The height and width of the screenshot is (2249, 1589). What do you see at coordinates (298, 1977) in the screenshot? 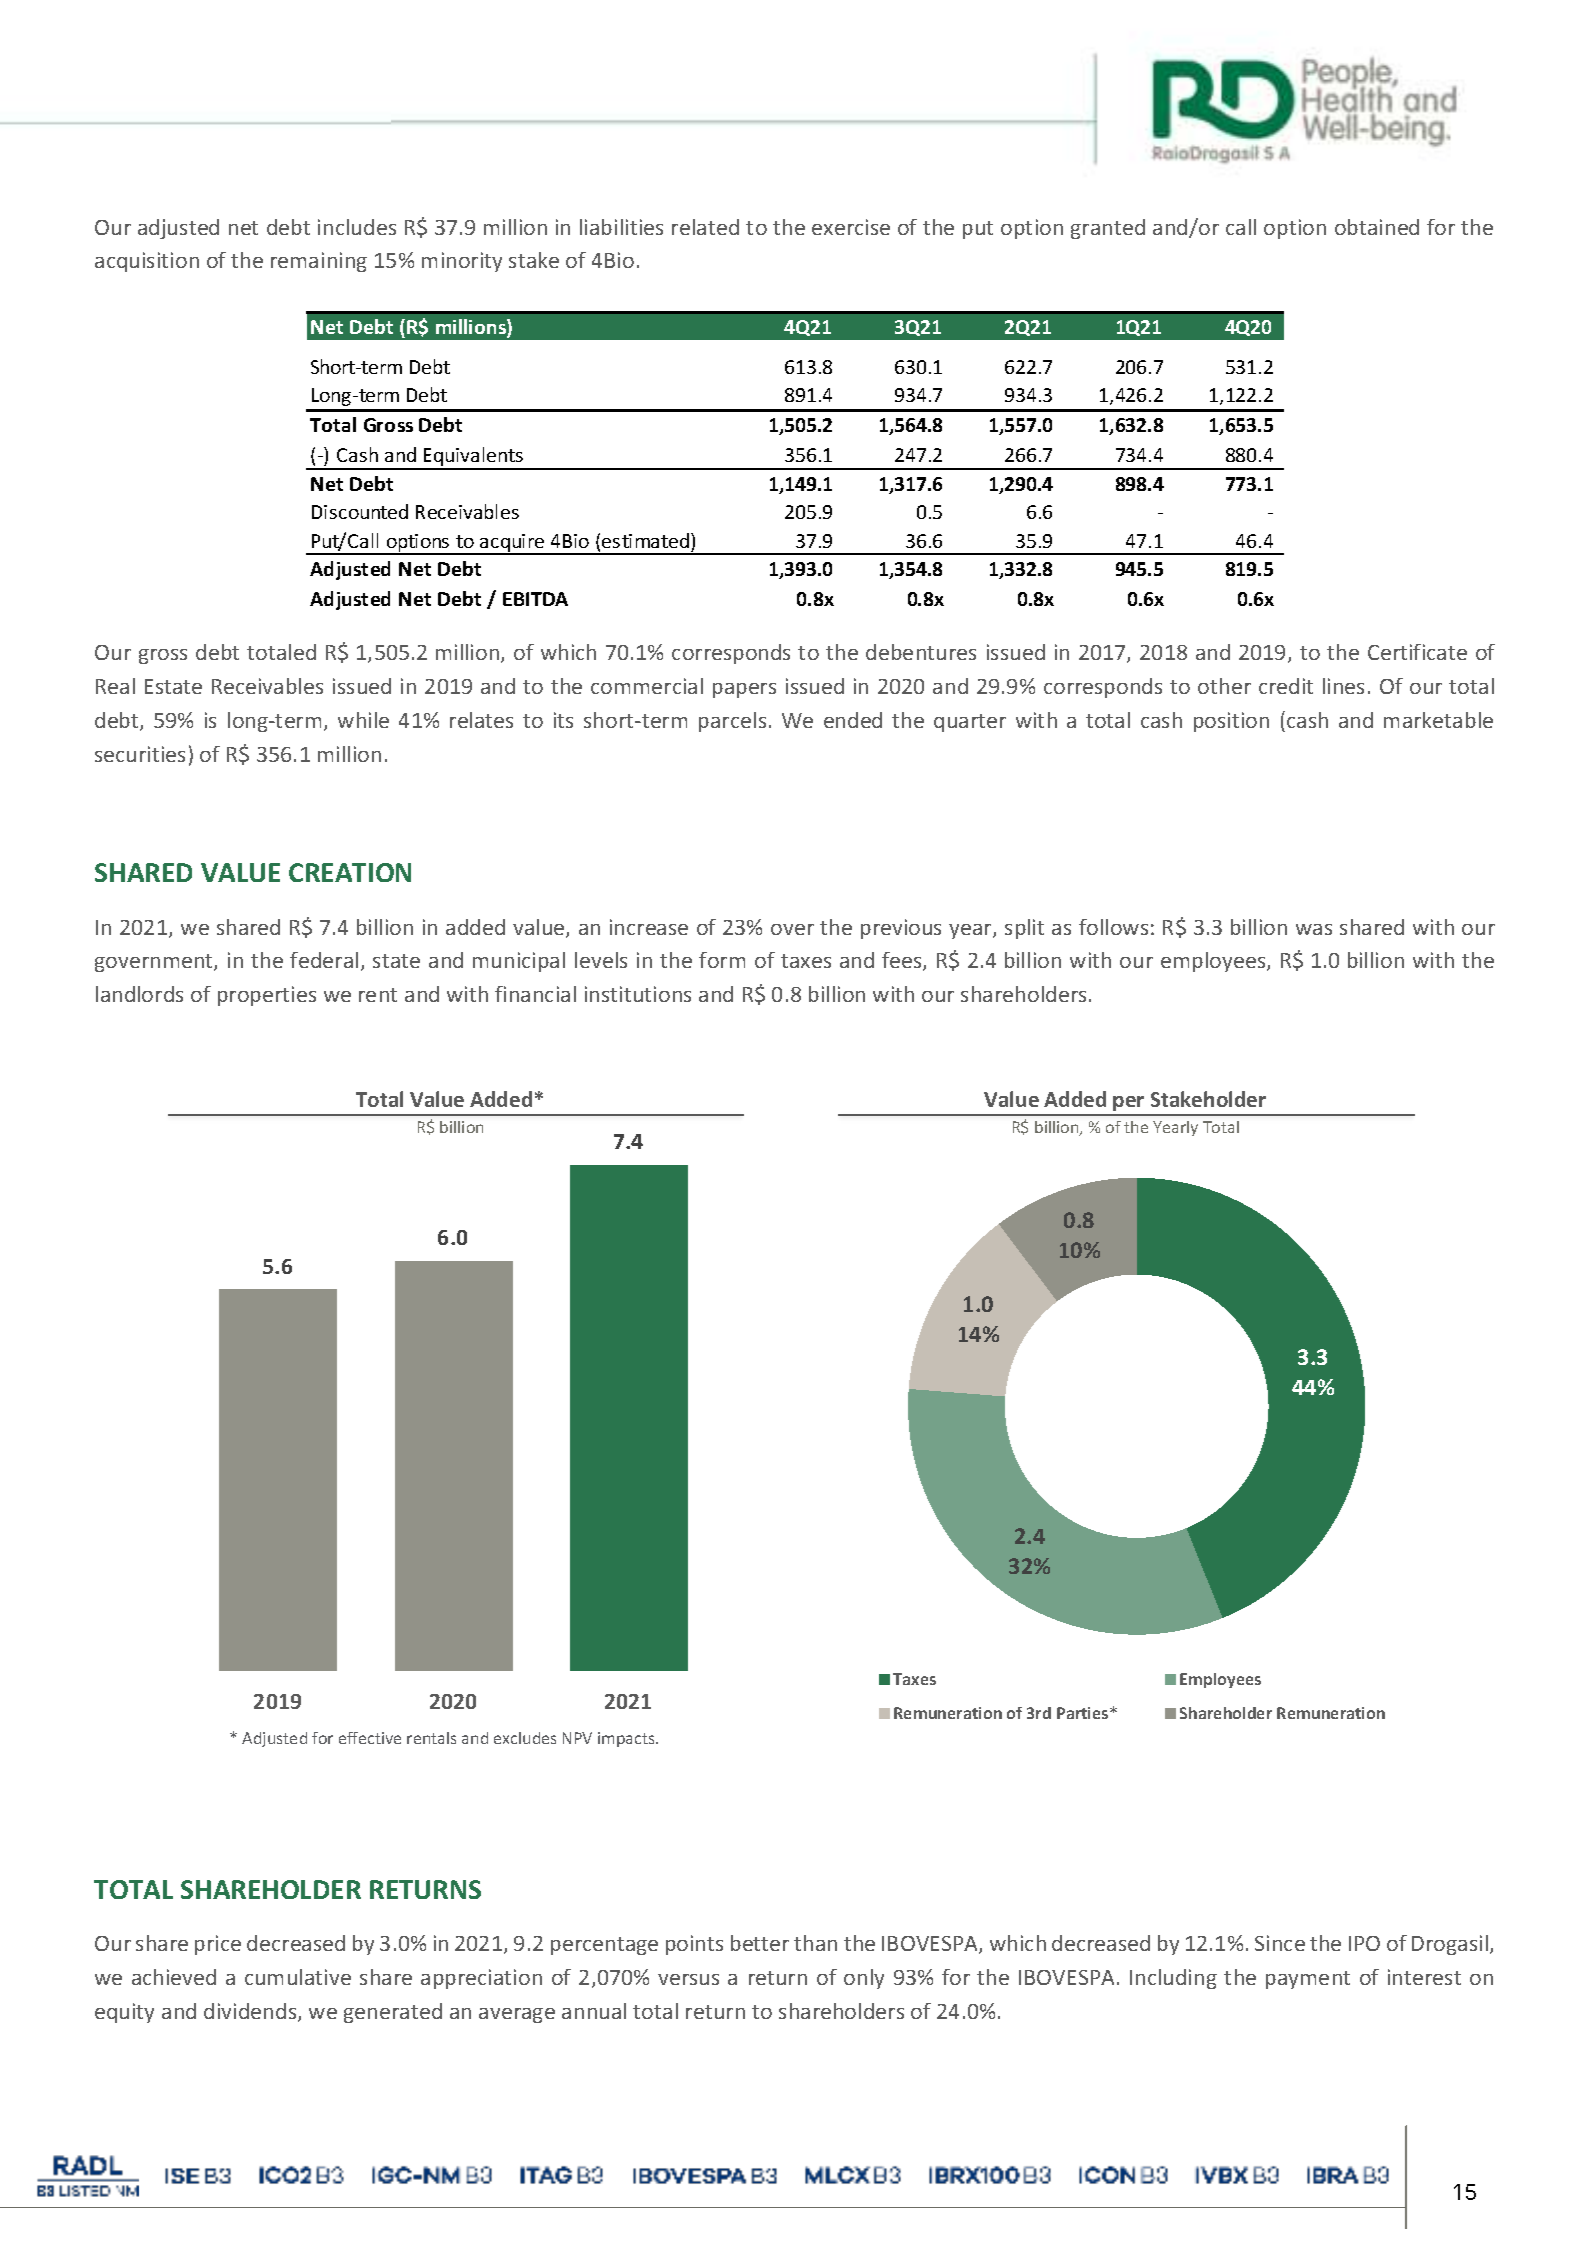
I see `cumulative` at bounding box center [298, 1977].
